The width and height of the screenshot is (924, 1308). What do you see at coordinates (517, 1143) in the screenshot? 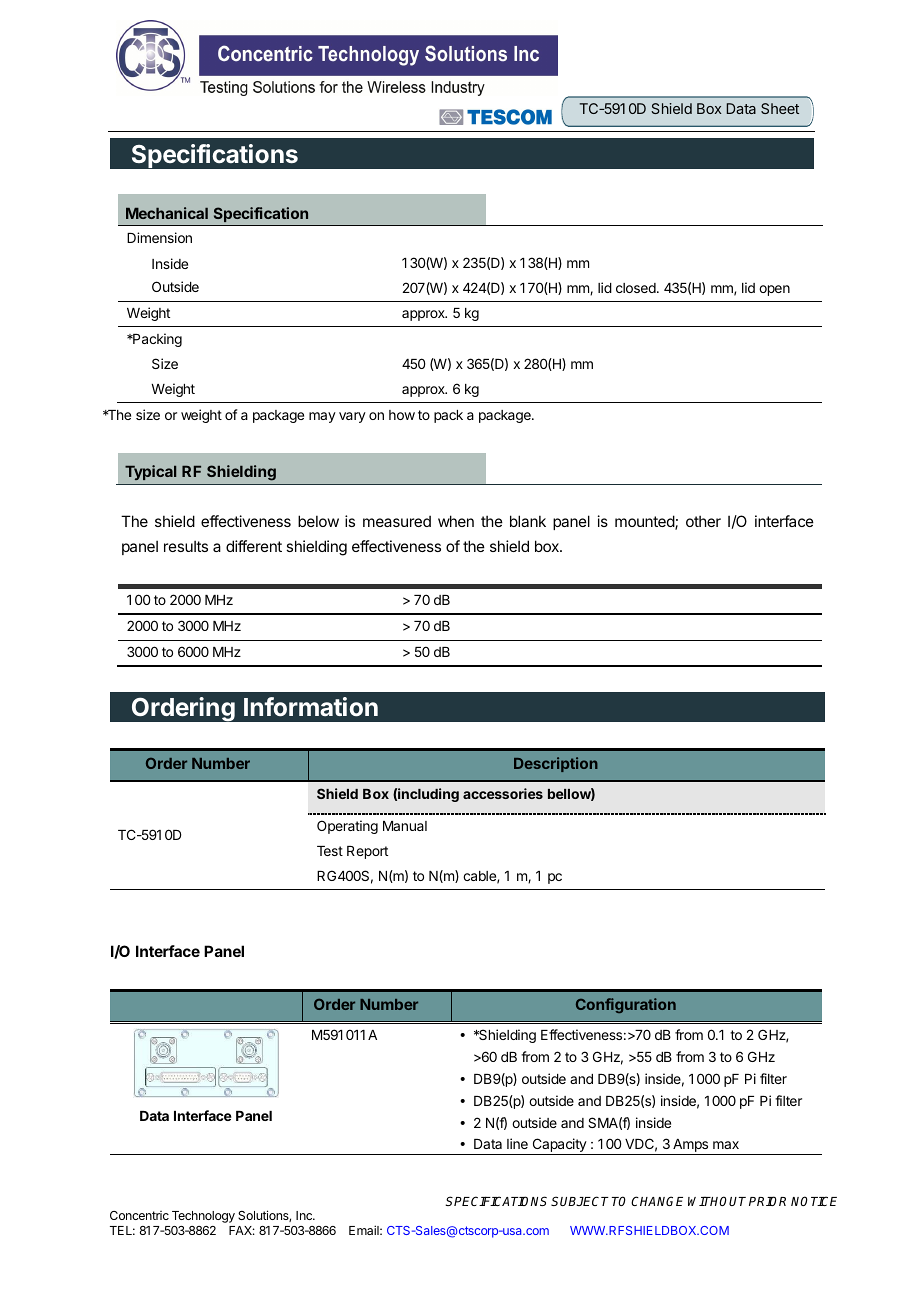
I see `line` at bounding box center [517, 1143].
